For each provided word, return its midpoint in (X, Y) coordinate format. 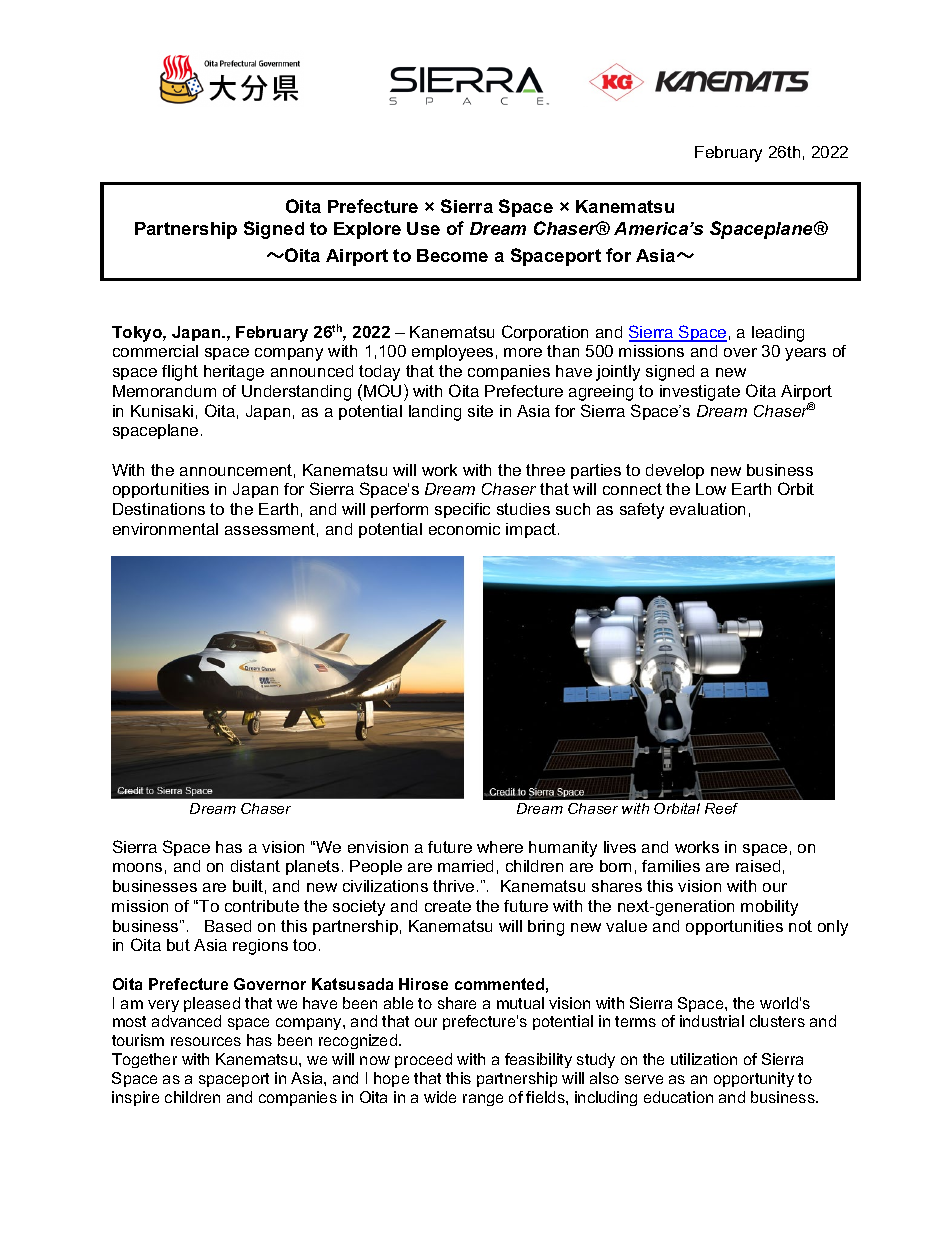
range (483, 1100)
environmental (165, 529)
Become (452, 255)
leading (778, 334)
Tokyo (138, 334)
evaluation (707, 509)
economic (464, 529)
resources (206, 1041)
